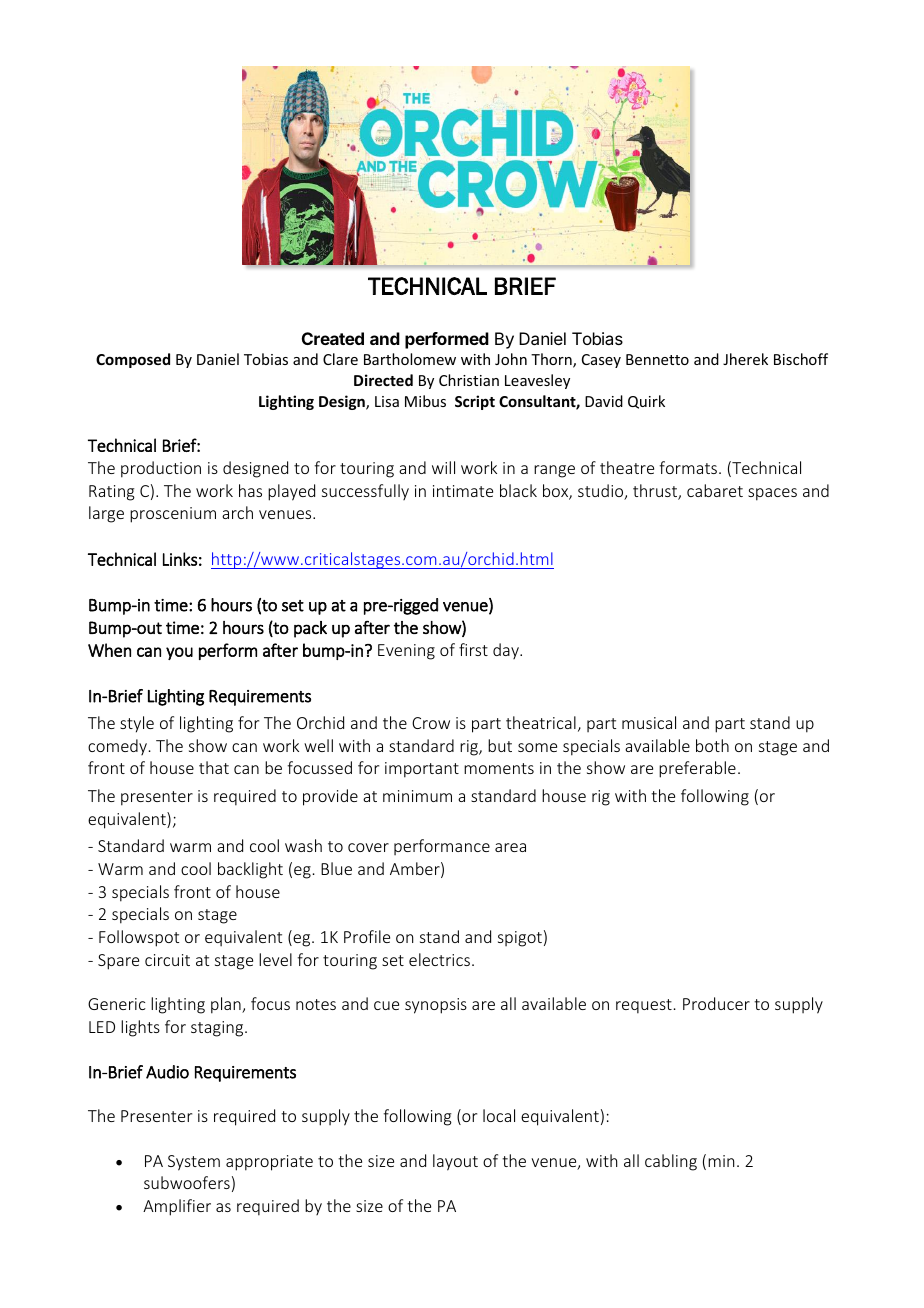 The height and width of the screenshot is (1308, 924). I want to click on subwoofers, so click(187, 1182).
